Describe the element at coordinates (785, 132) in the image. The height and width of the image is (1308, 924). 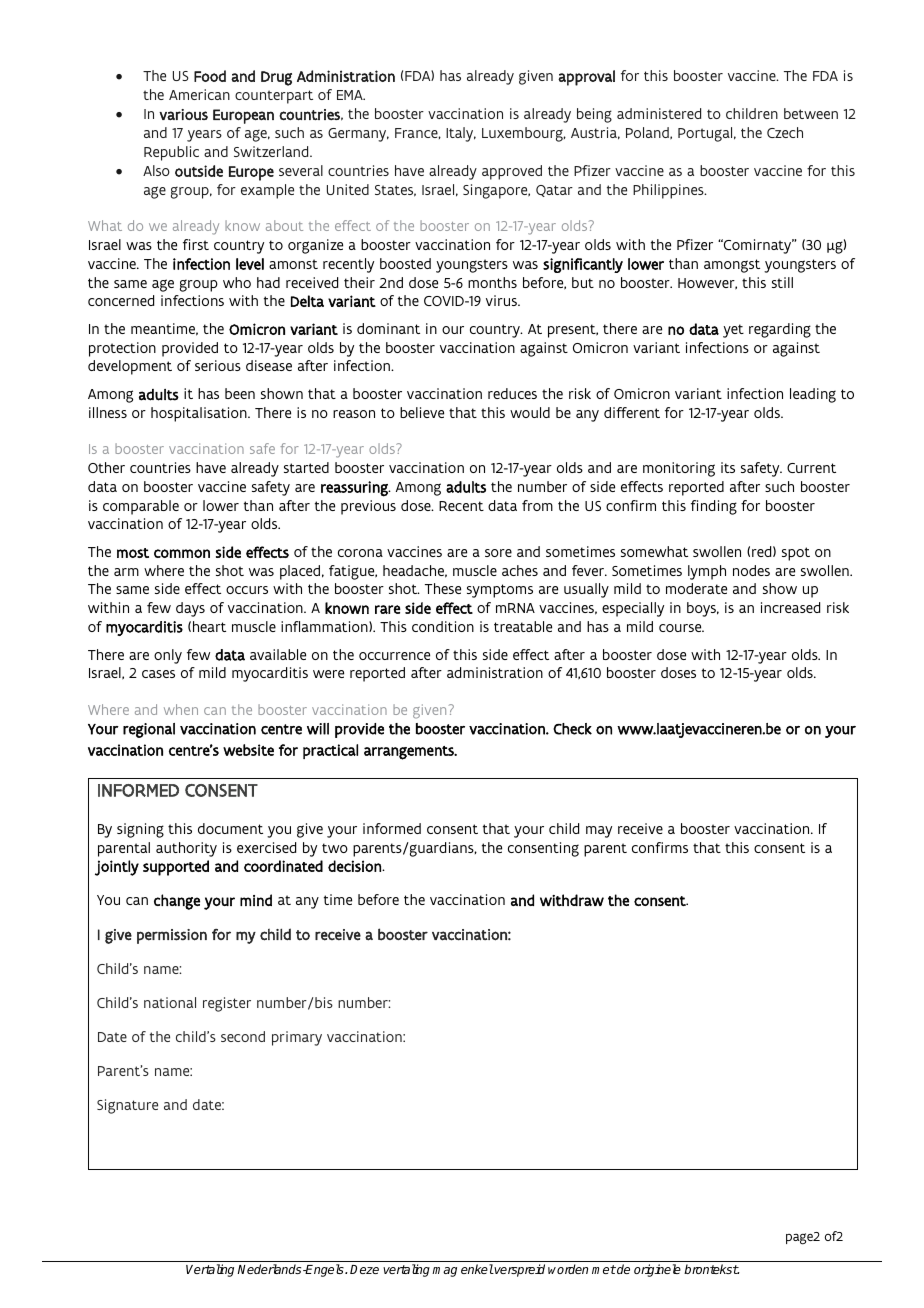
I see `Czech` at that location.
